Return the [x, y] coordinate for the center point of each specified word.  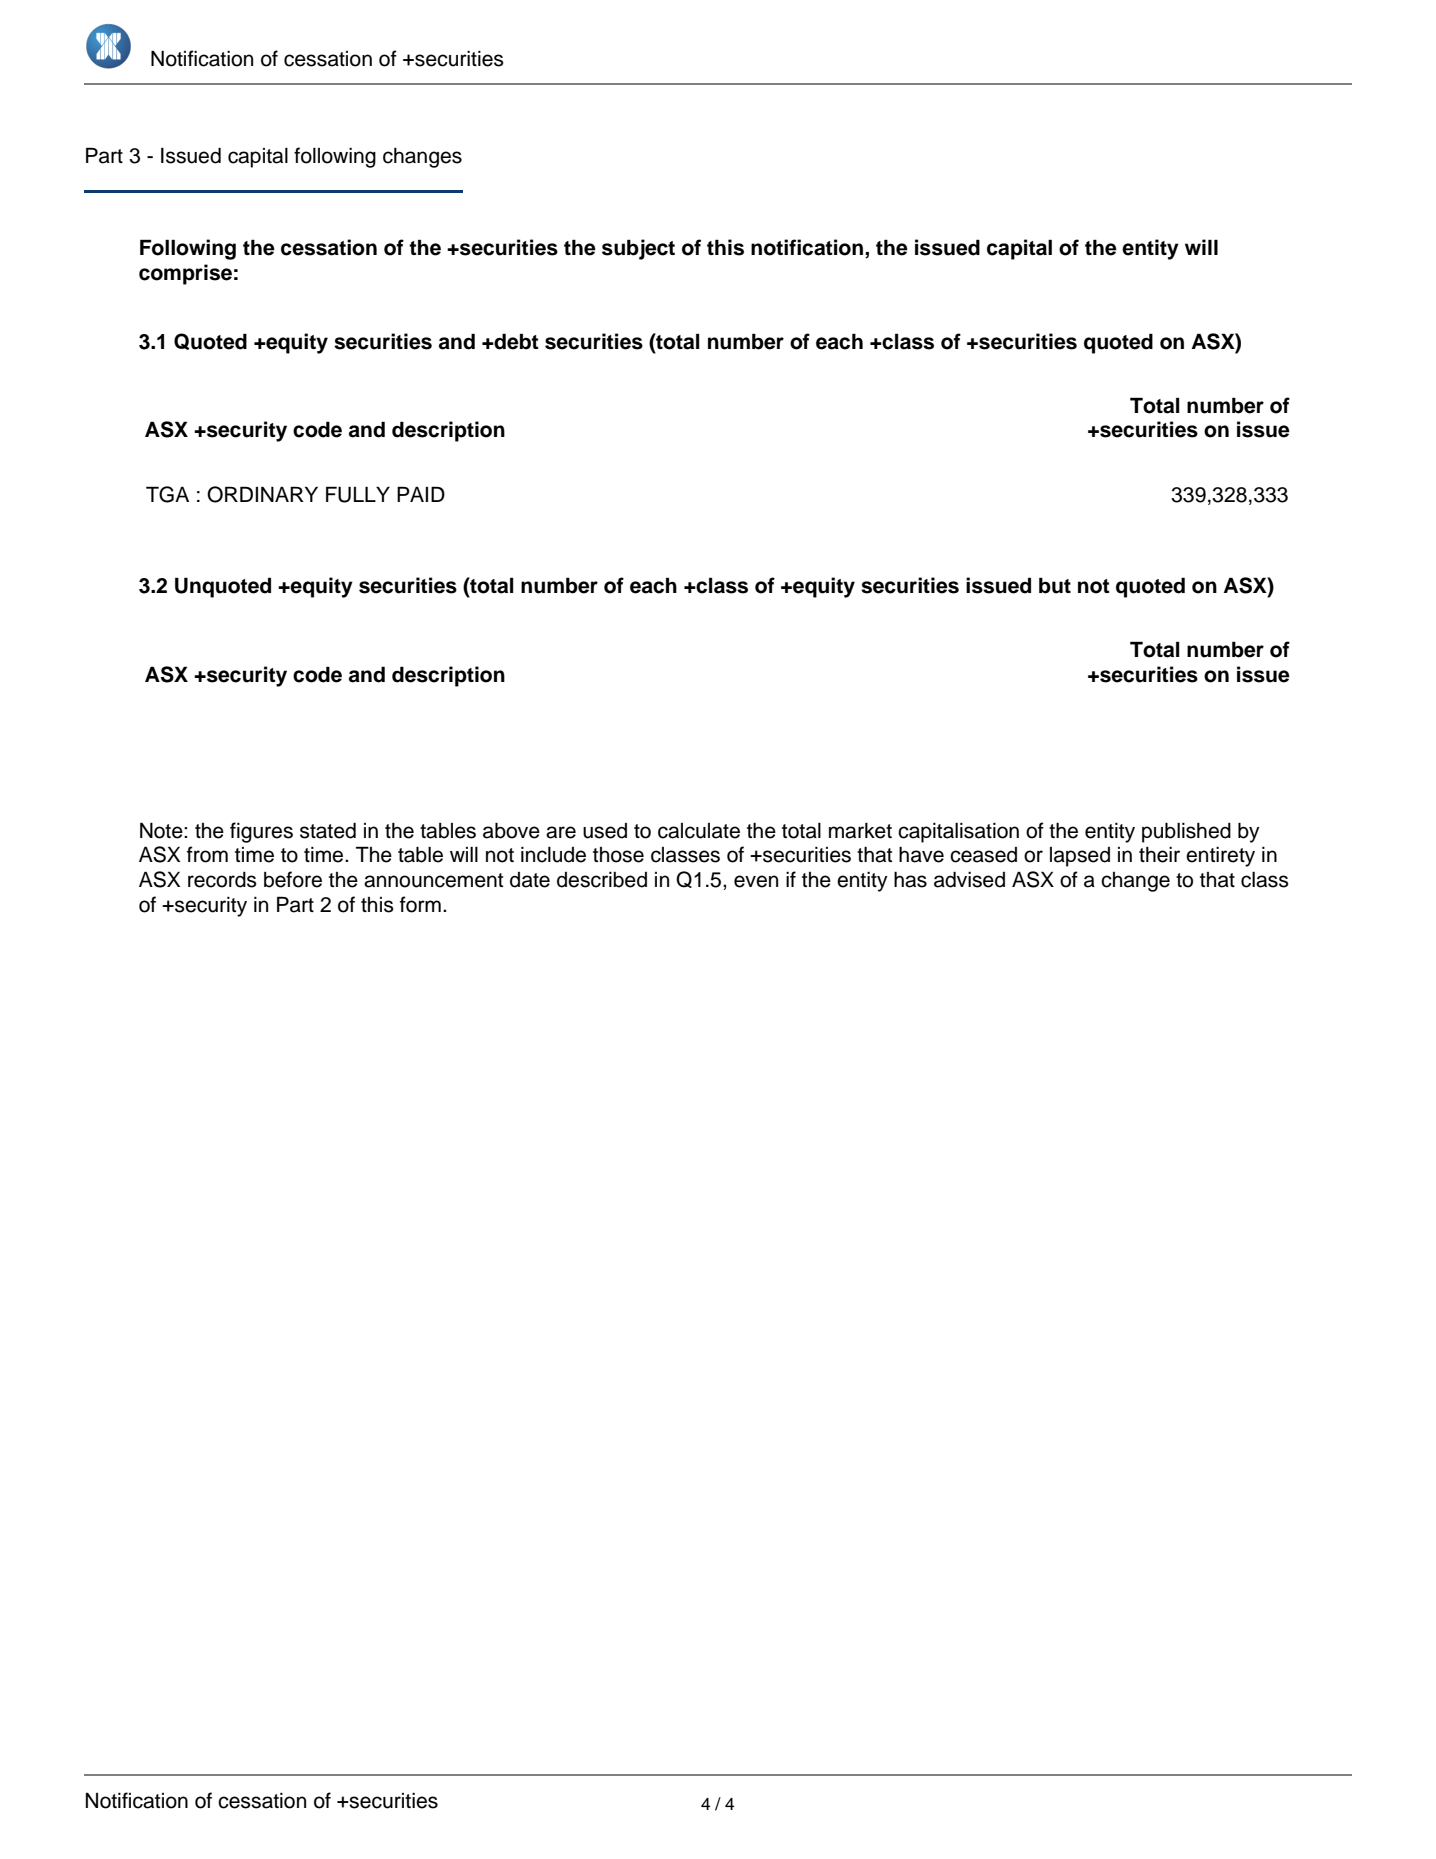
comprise [185, 274]
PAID [421, 494]
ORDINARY [262, 494]
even [756, 881]
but [1055, 585]
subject [638, 249]
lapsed [1080, 857]
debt [516, 341]
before [293, 879]
